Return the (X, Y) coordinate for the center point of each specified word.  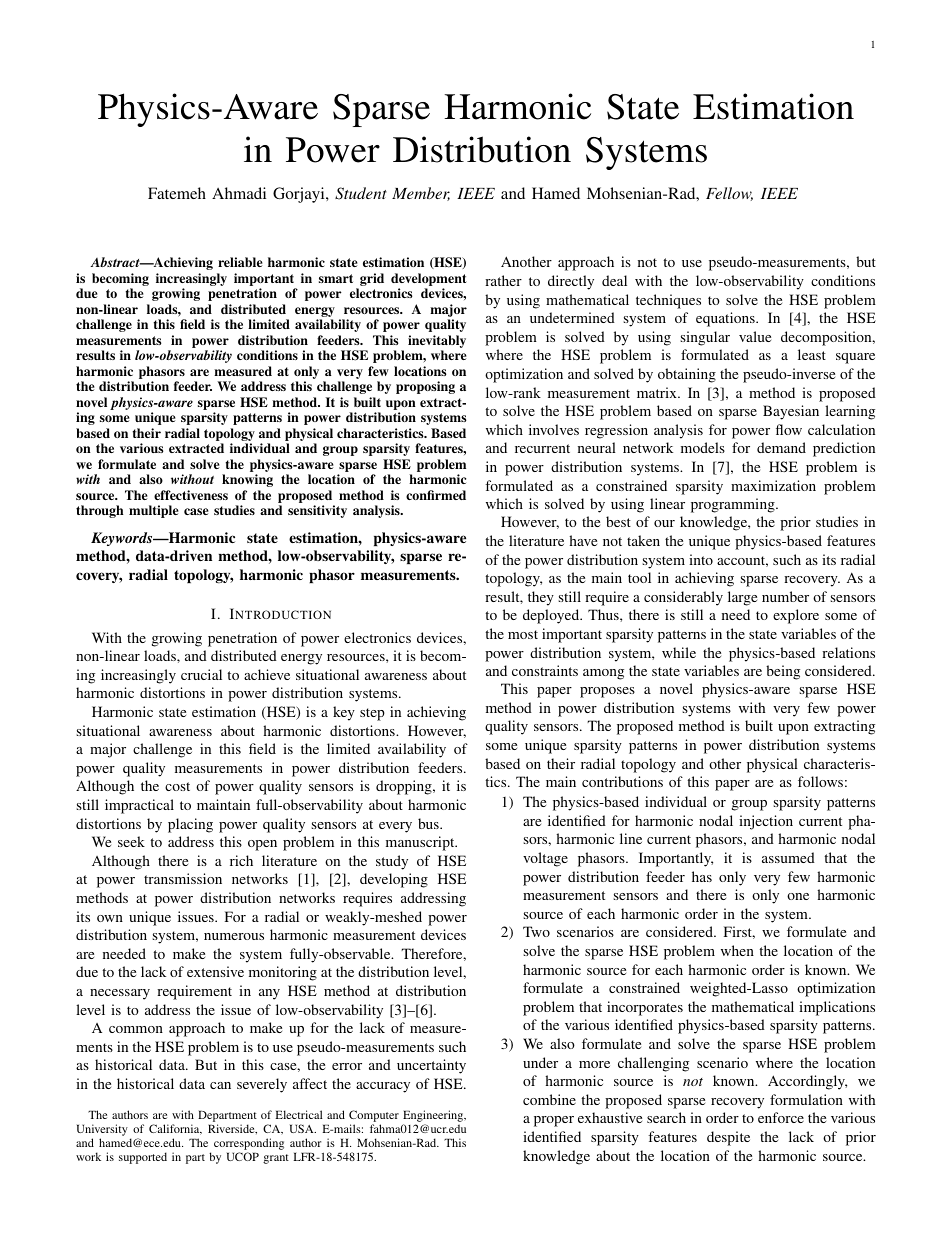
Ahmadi (239, 193)
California (175, 1129)
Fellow (729, 194)
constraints (545, 670)
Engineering (434, 1116)
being (783, 672)
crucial (201, 674)
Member (421, 194)
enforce (781, 1117)
